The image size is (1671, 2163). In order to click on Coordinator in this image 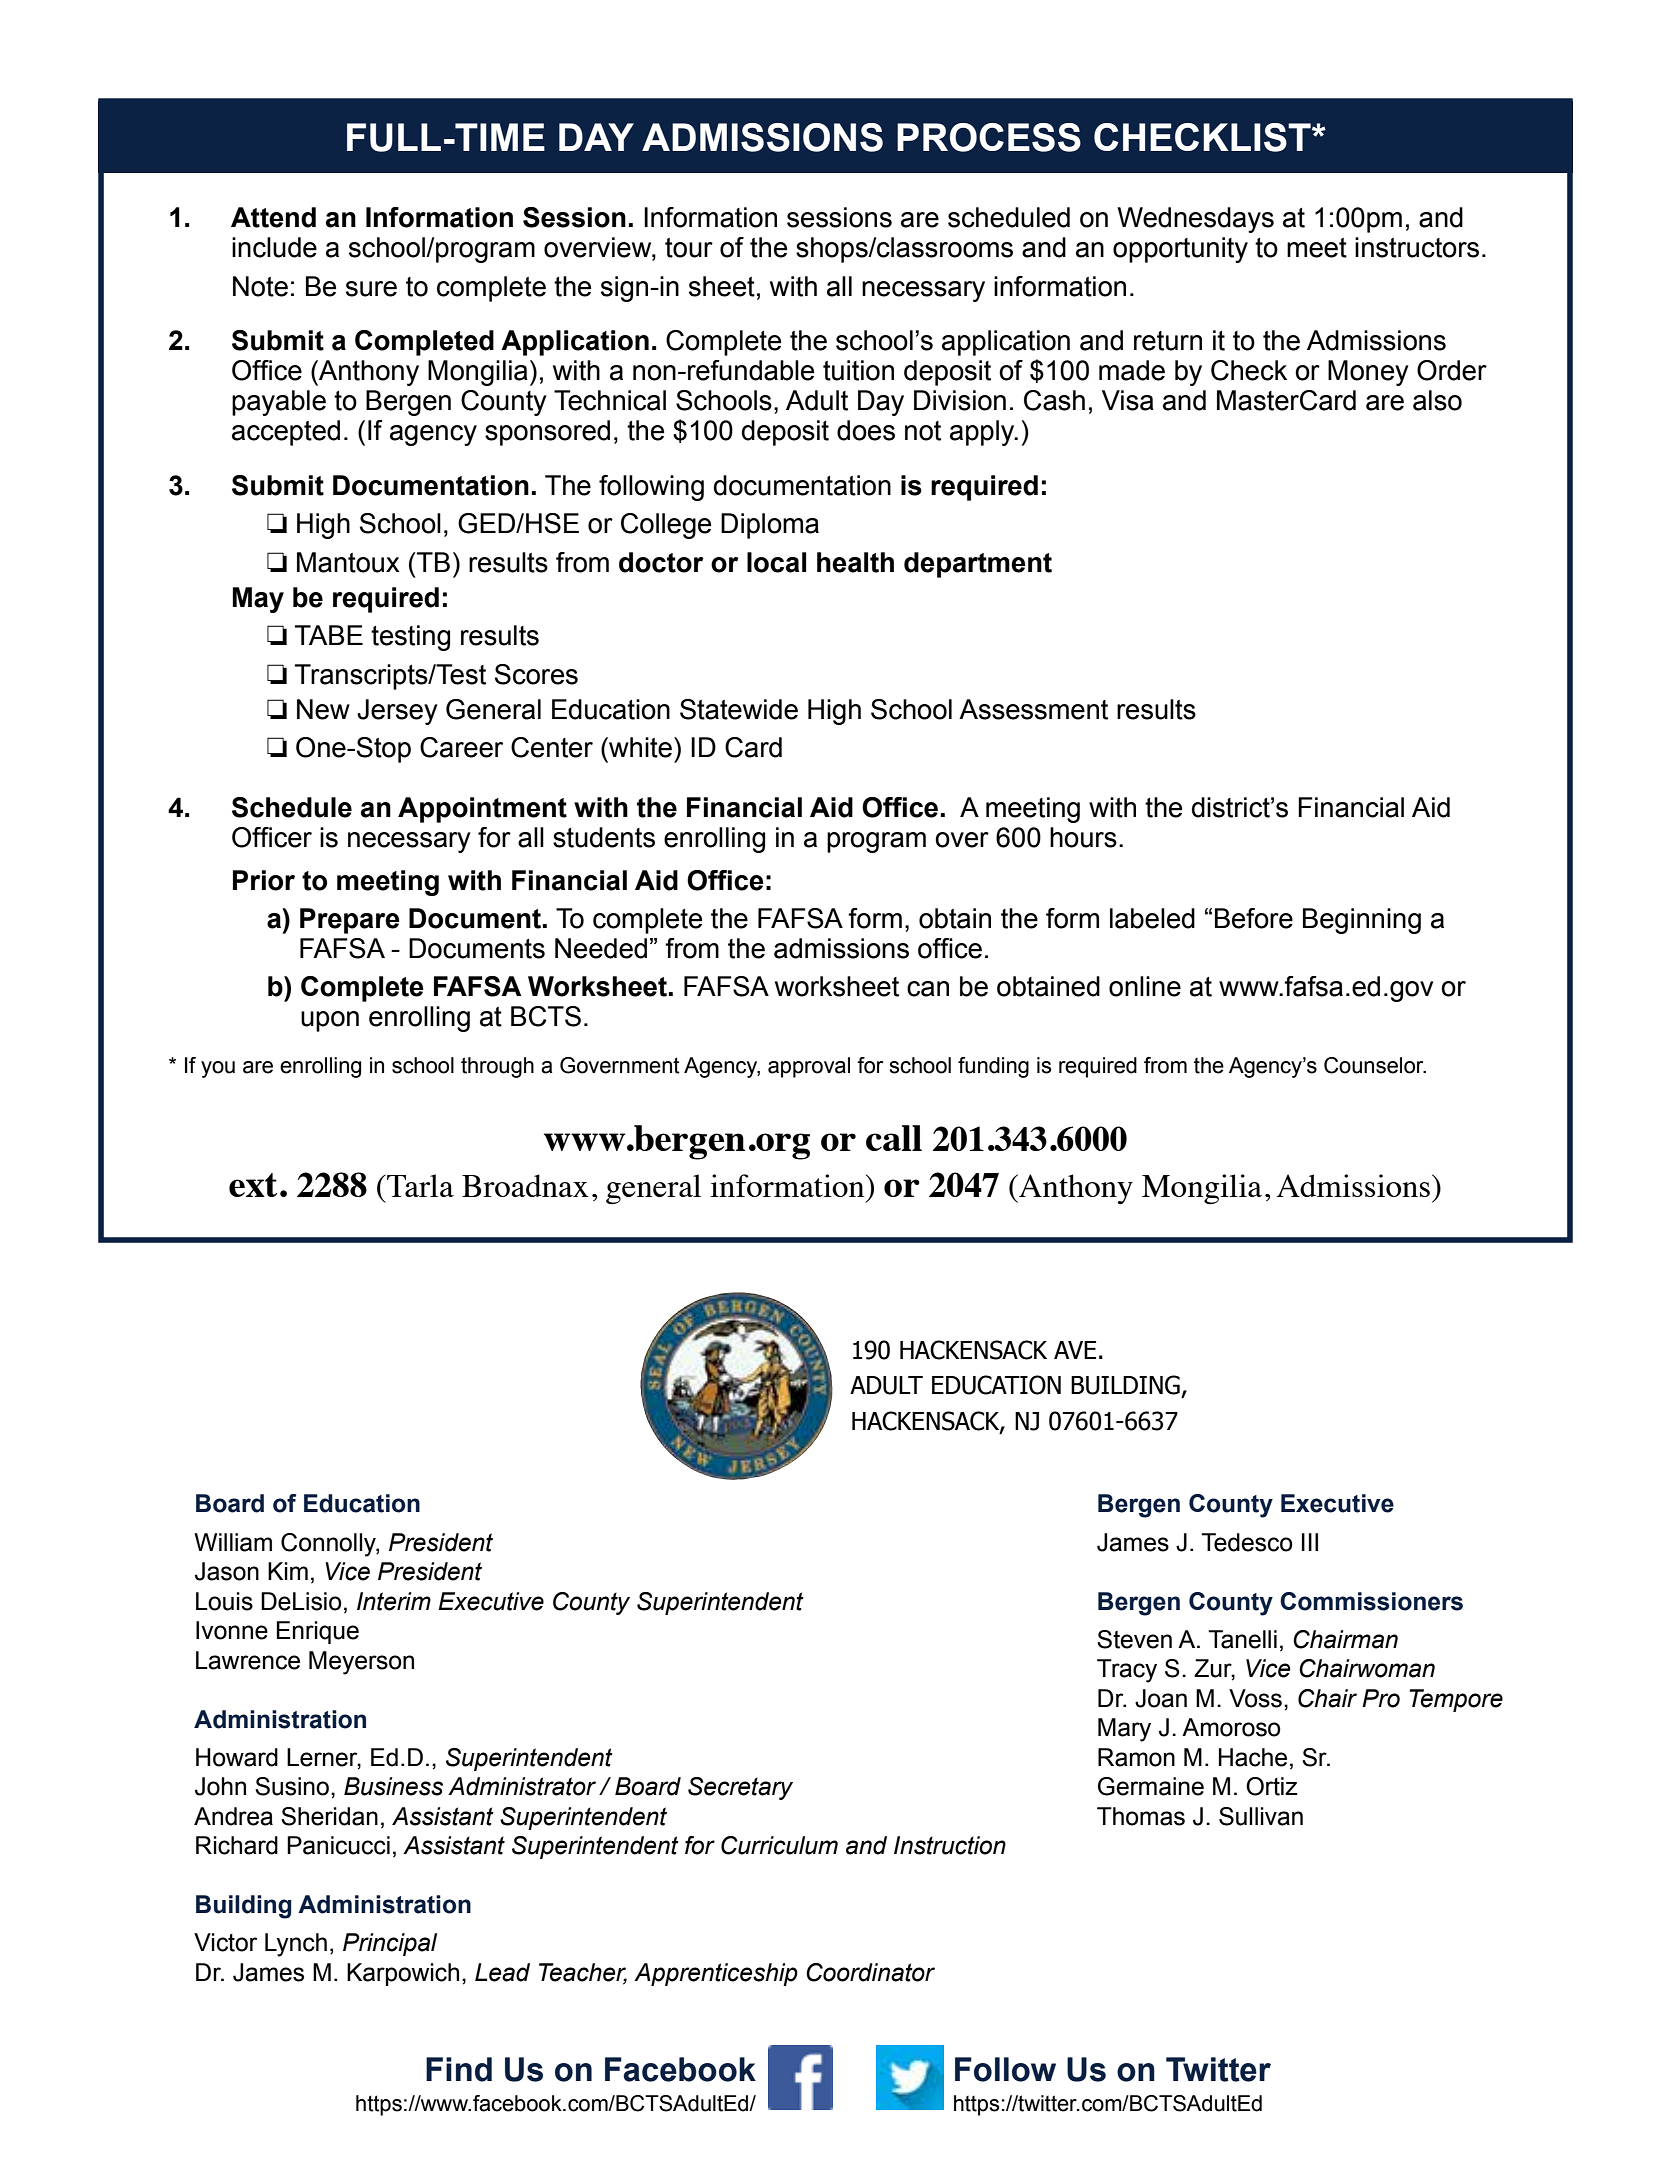, I will do `click(870, 1972)`.
